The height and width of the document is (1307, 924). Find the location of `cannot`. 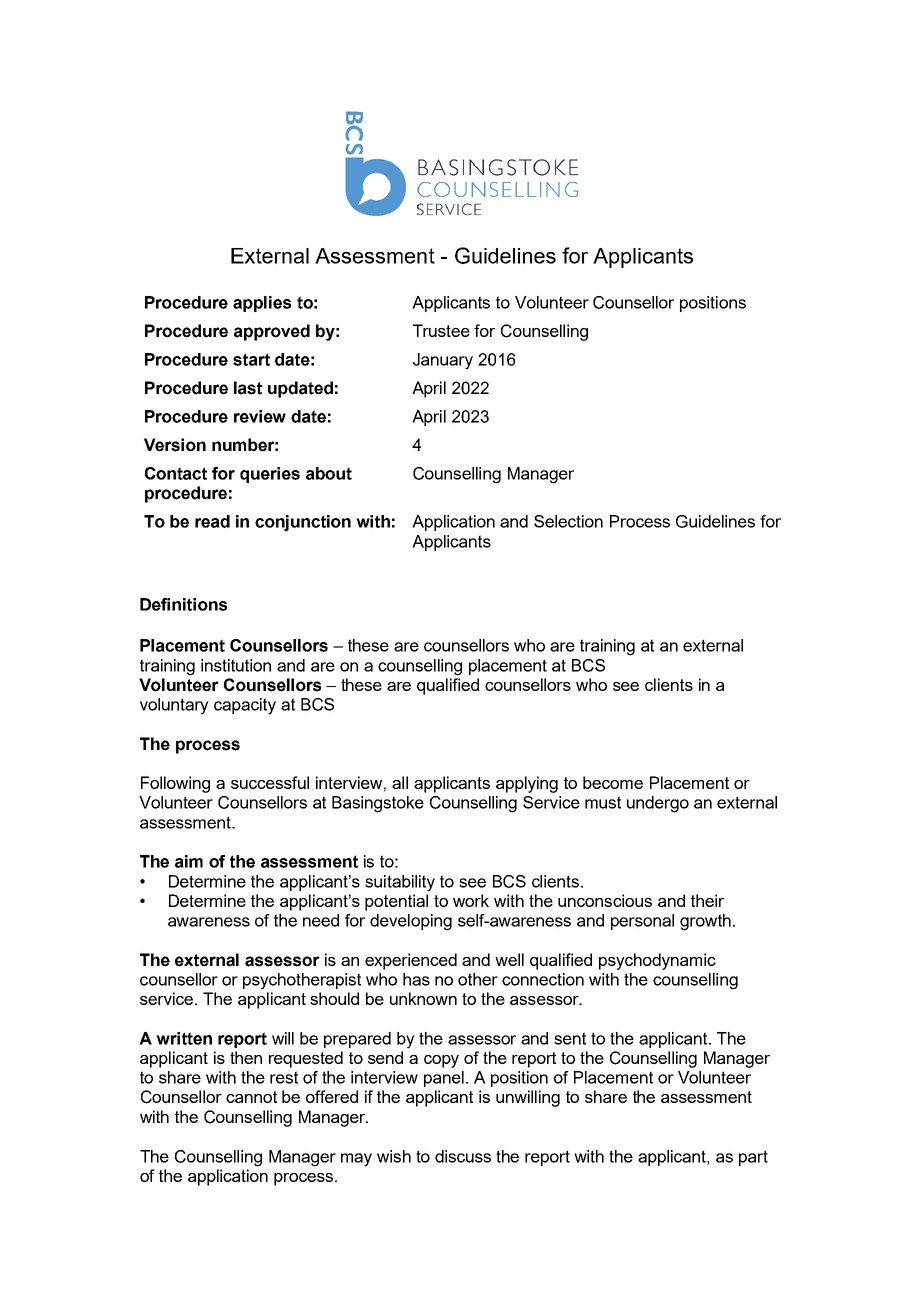

cannot is located at coordinates (251, 1097).
